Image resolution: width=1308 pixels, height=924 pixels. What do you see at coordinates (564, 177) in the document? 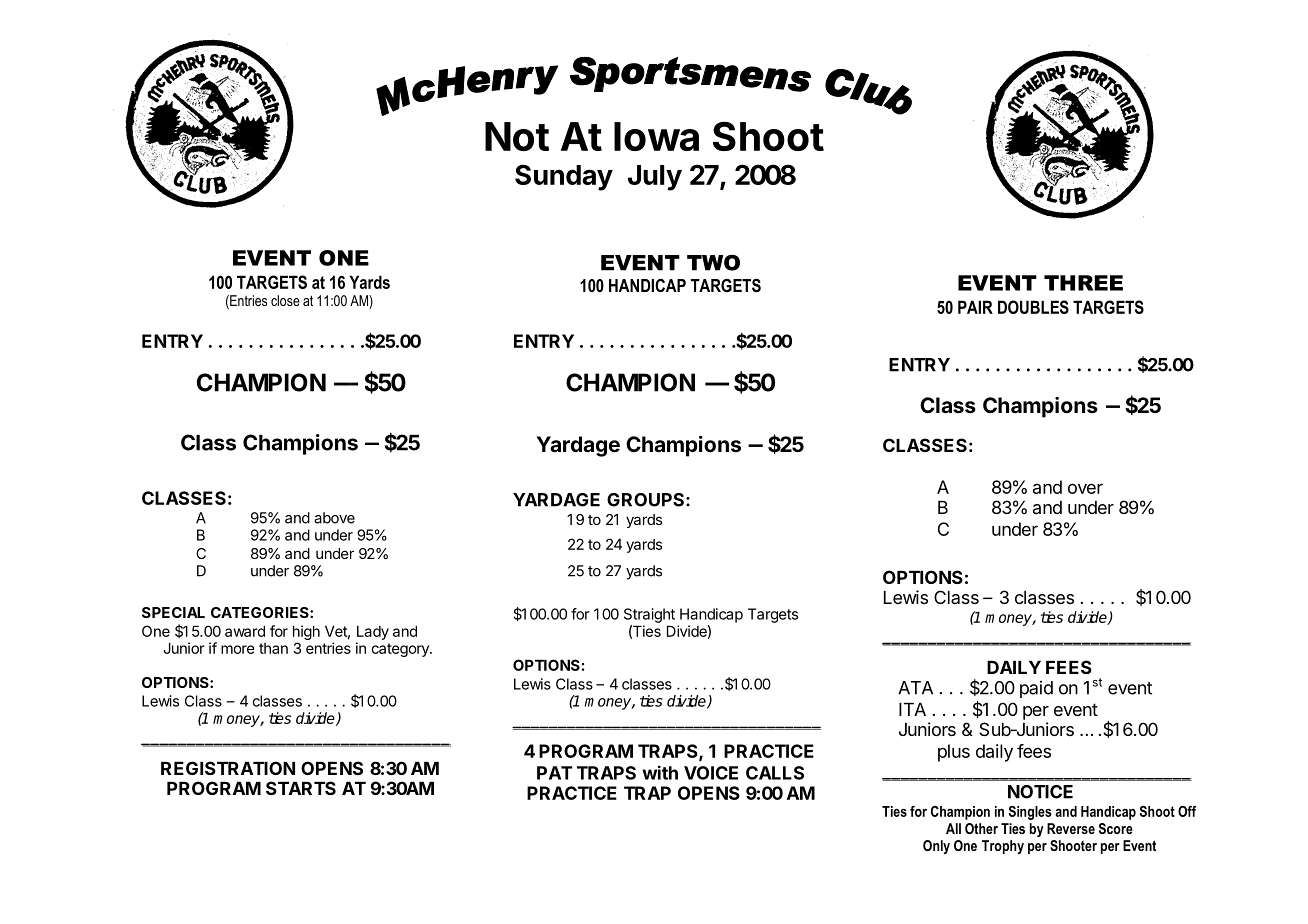
I see `Sunday` at bounding box center [564, 177].
